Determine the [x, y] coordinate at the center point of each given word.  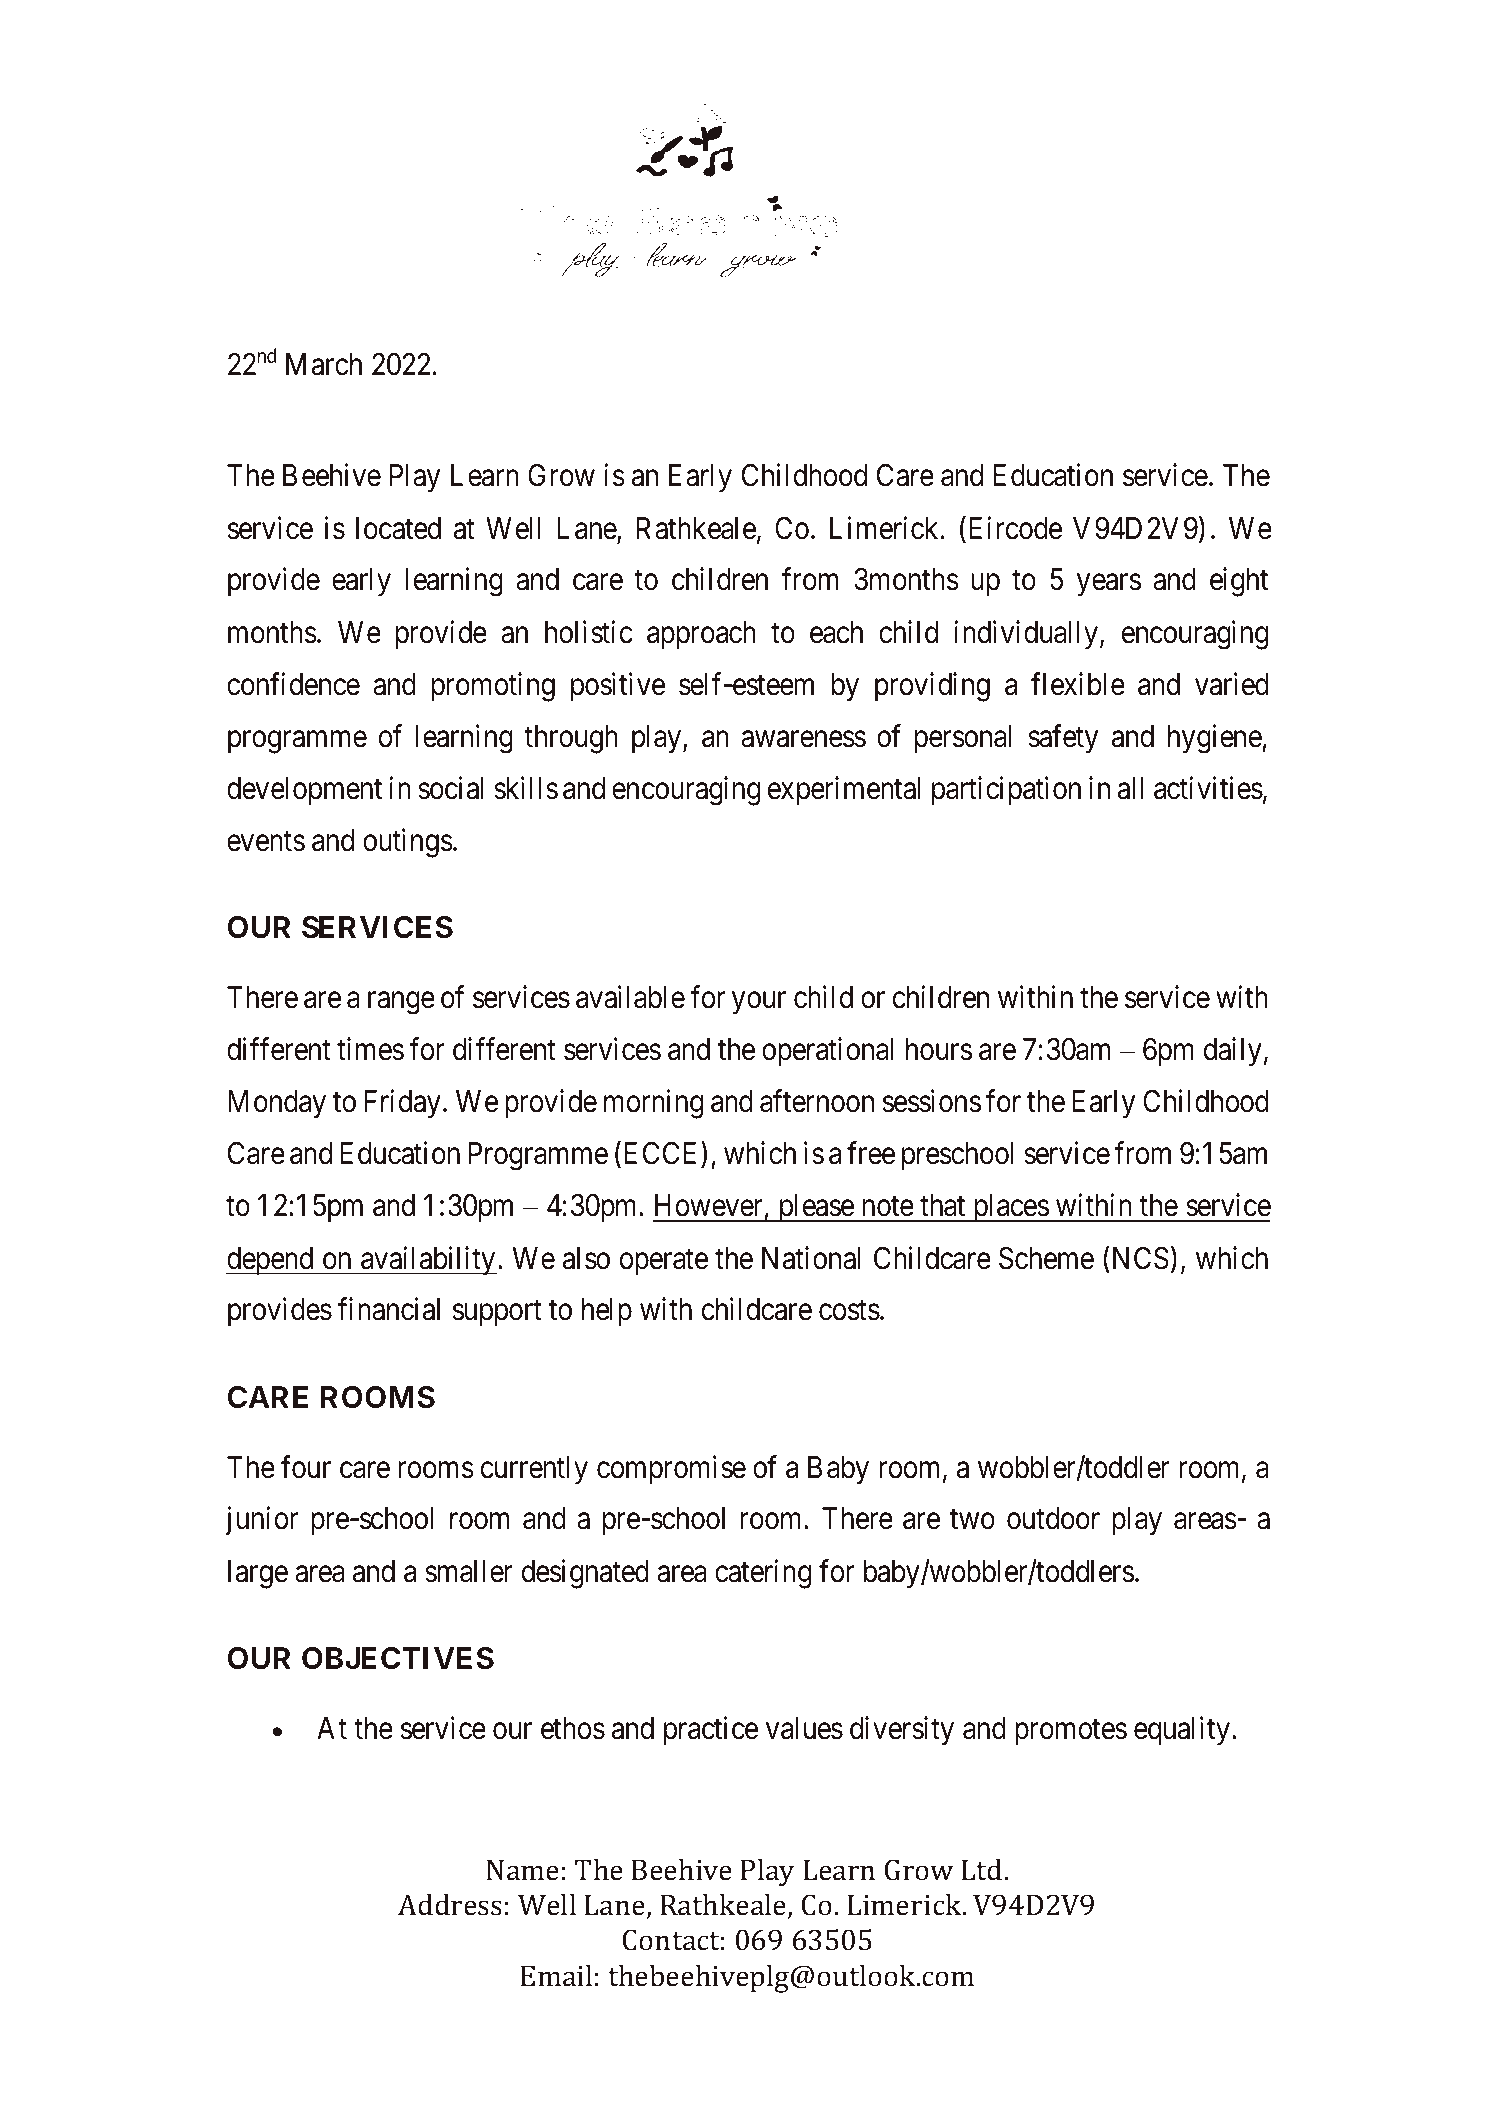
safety [1063, 739]
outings [408, 843]
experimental [844, 790]
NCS [1139, 1258]
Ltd [983, 1870]
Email [556, 1976]
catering [763, 1574]
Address [450, 1905]
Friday [403, 1104]
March [324, 364]
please [815, 1208]
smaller [469, 1571]
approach [701, 635]
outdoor [1053, 1518]
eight [1239, 582]
